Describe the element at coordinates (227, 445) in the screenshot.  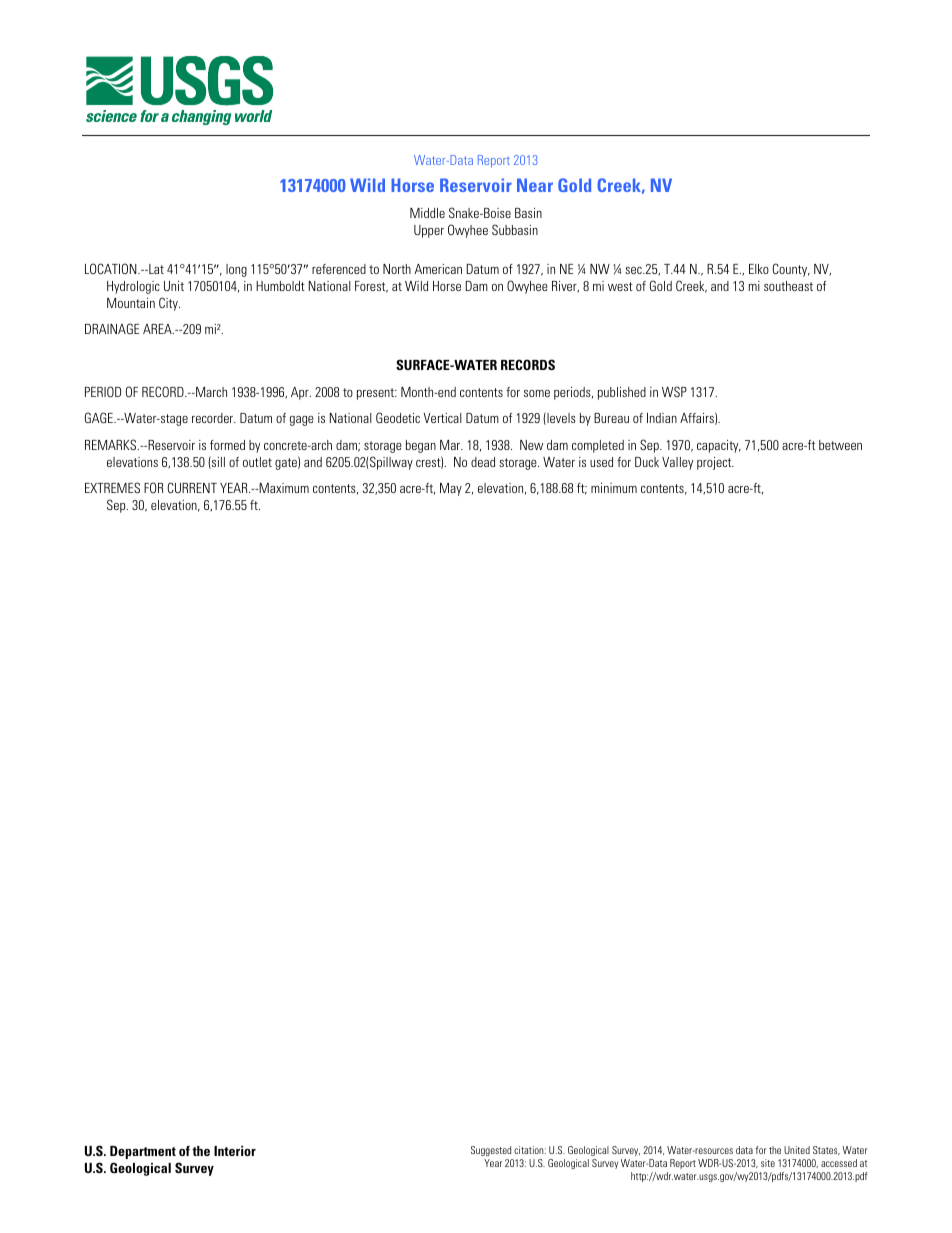
I see `formed` at that location.
